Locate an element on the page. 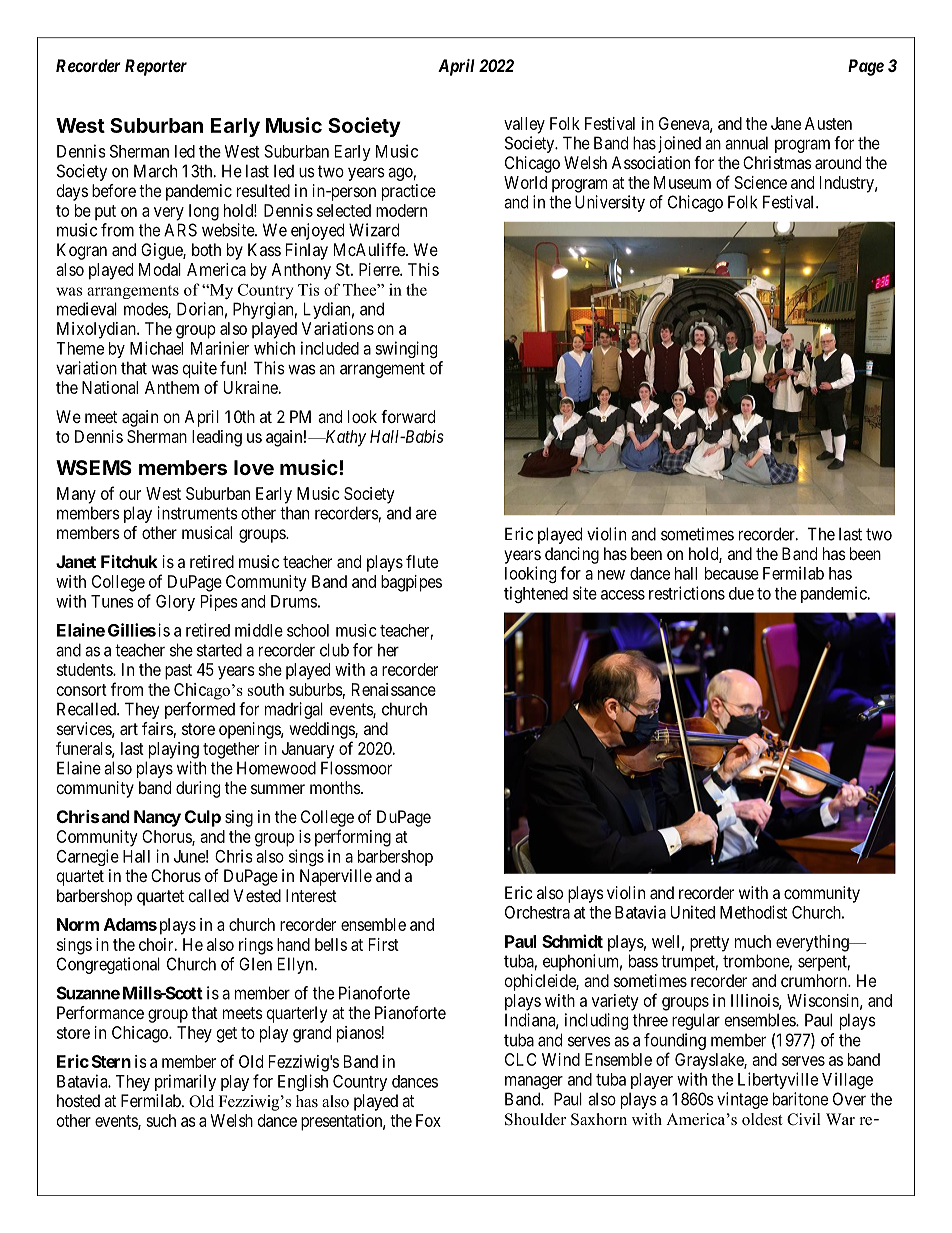 Image resolution: width=952 pixels, height=1233 pixels. vintage is located at coordinates (742, 1100).
